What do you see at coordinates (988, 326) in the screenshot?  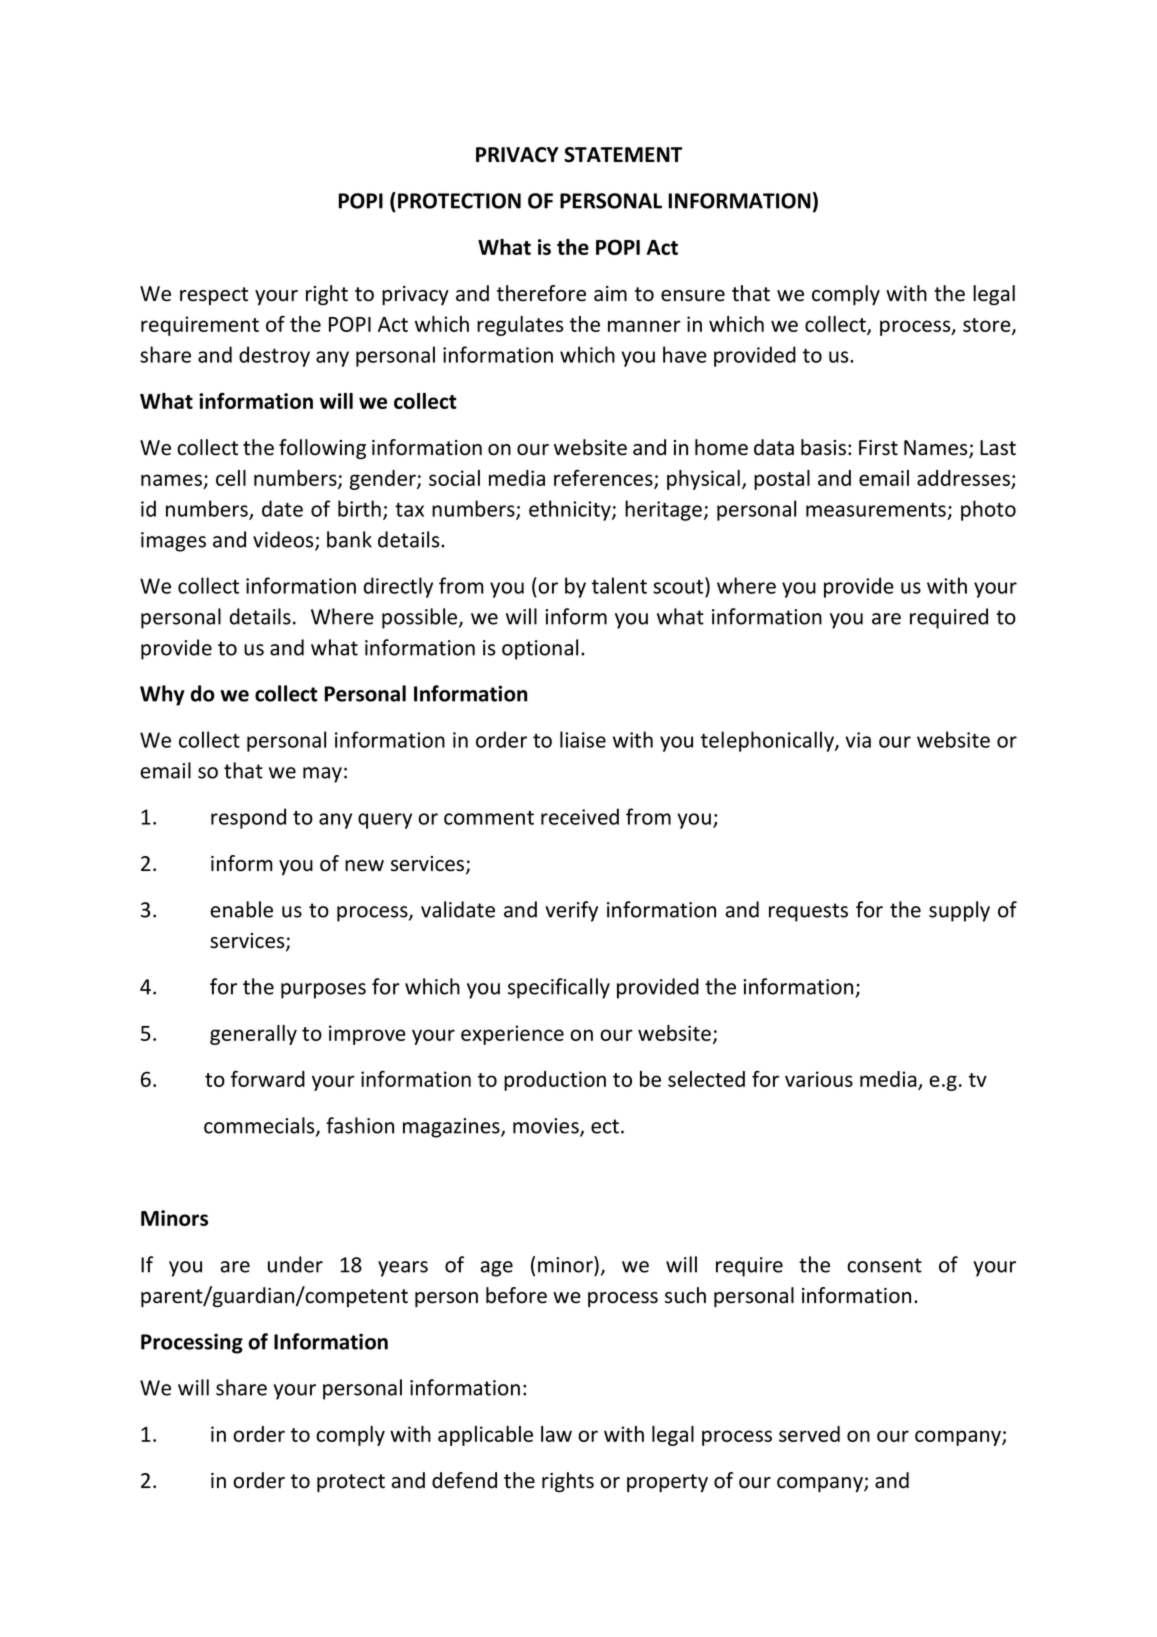 I see `store` at bounding box center [988, 326].
